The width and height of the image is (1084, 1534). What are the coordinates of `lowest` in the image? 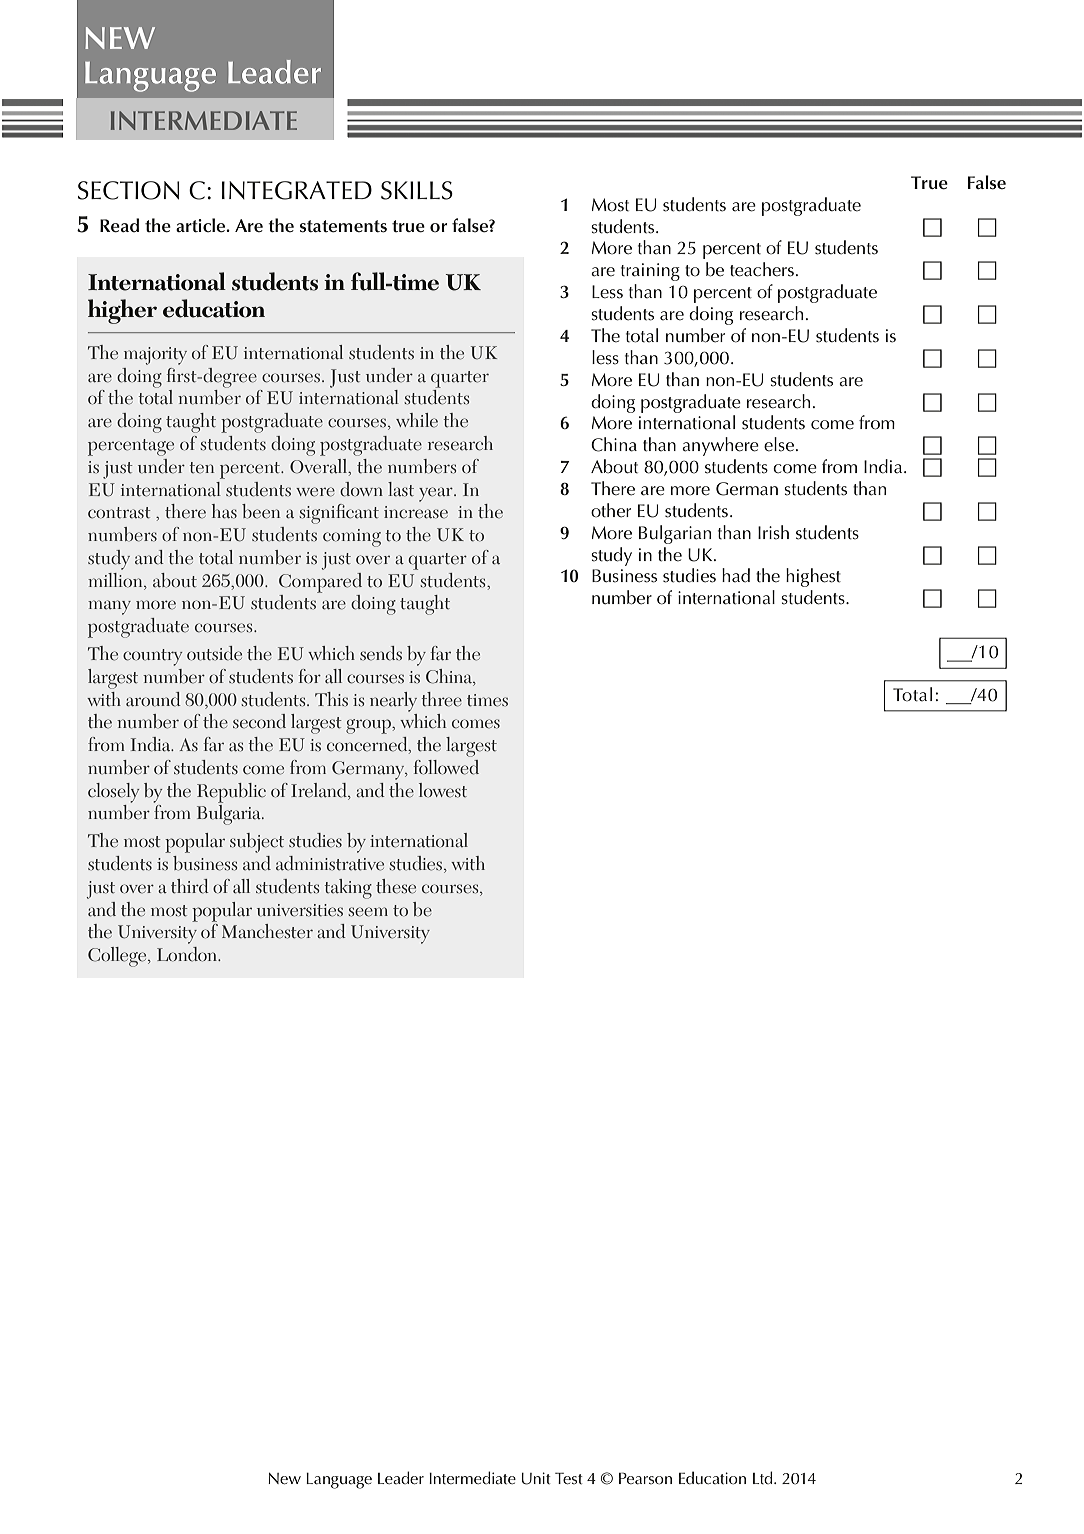 It's located at (443, 790).
